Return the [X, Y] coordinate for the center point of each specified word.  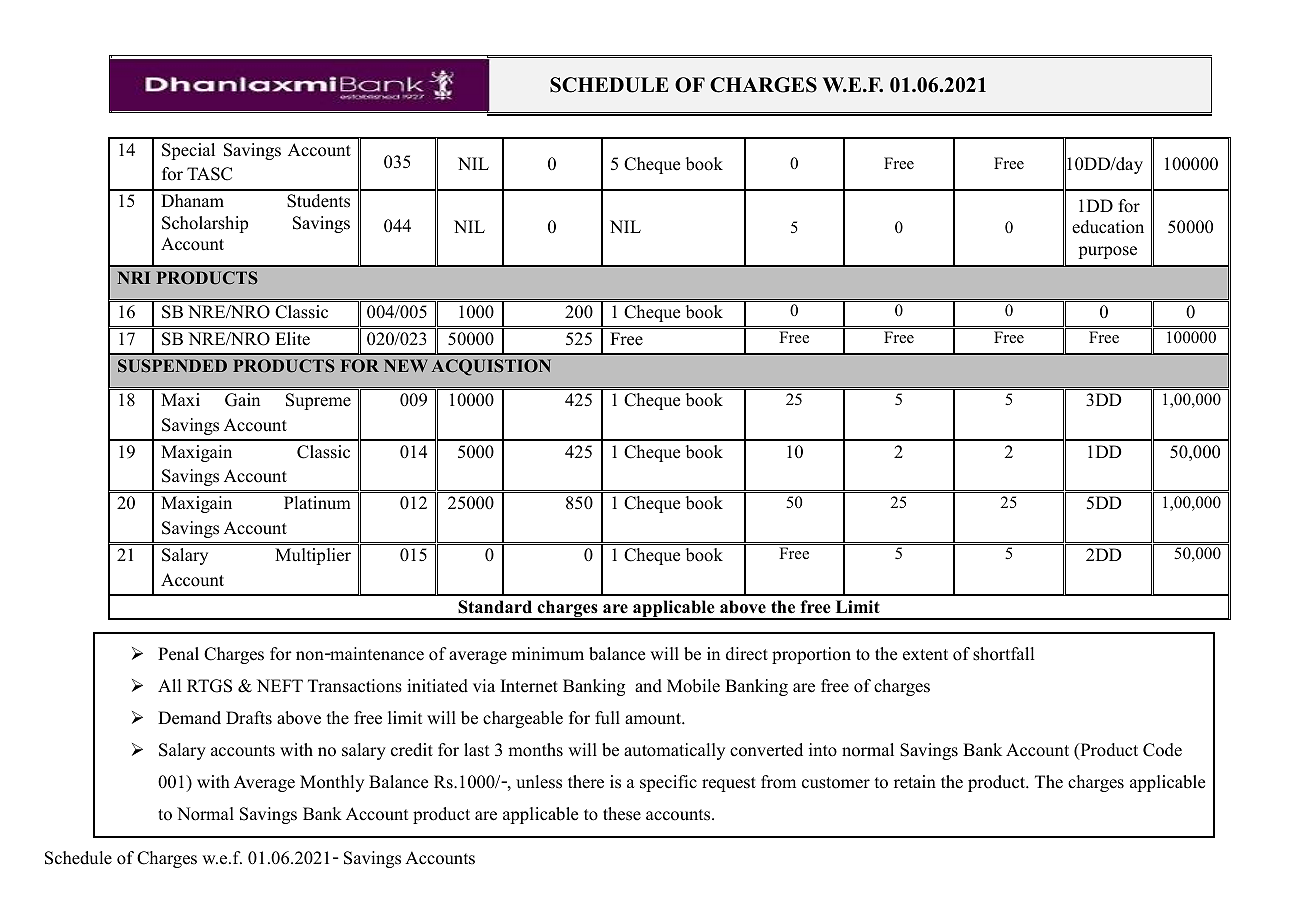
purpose [1107, 252]
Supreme [318, 401]
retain [915, 782]
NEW [406, 365]
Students [318, 201]
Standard [495, 607]
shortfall [1003, 654]
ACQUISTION [491, 367]
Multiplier [313, 556]
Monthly [332, 783]
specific [668, 783]
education [1108, 227]
